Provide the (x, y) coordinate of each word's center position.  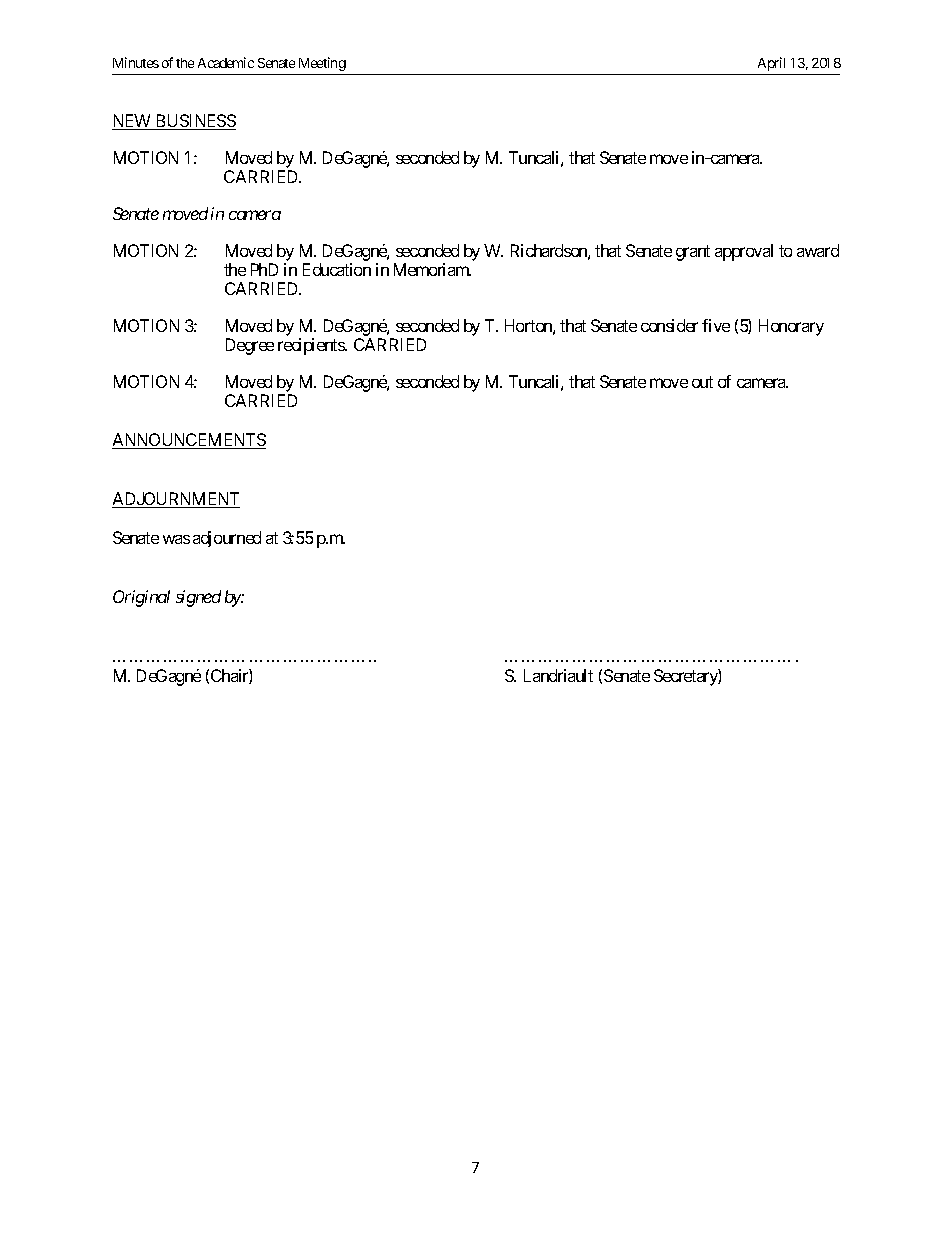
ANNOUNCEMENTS (189, 441)
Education (337, 269)
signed (198, 598)
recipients (312, 346)
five (716, 325)
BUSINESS (194, 122)
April (771, 64)
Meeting (322, 64)
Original (141, 598)
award (818, 250)
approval (744, 252)
